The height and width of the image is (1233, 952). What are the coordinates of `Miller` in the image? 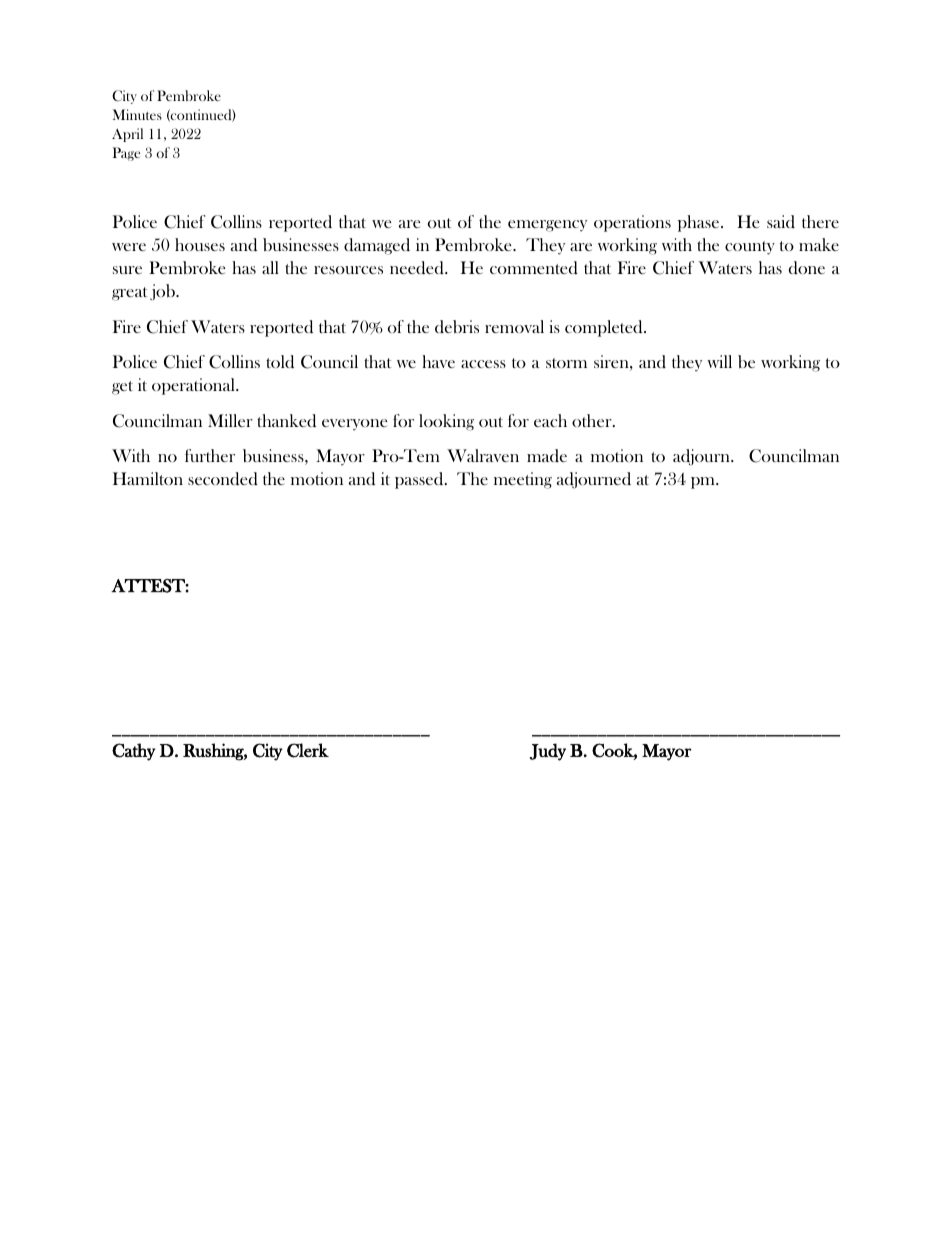 It's located at (230, 420).
